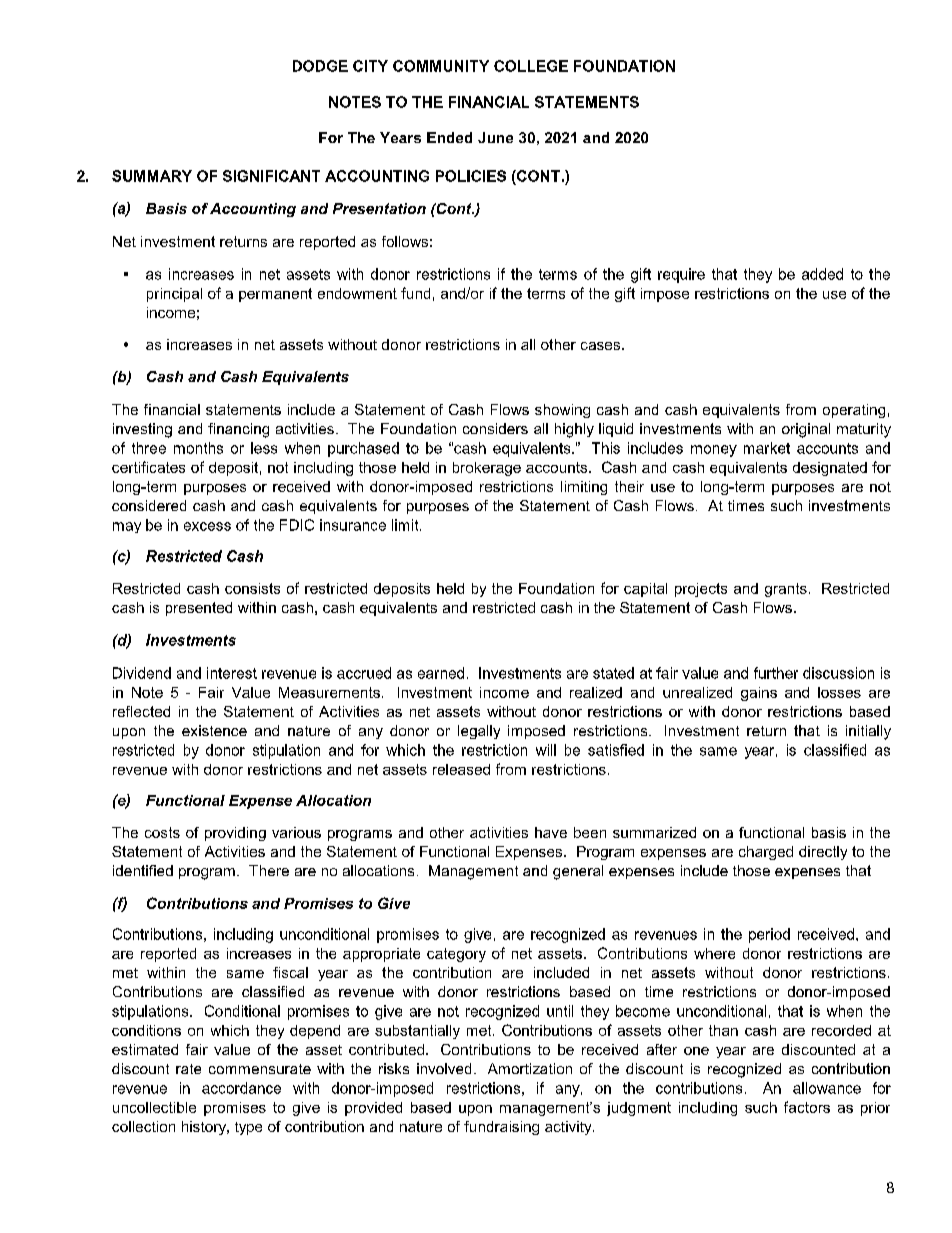 The image size is (952, 1233). I want to click on added, so click(822, 274).
